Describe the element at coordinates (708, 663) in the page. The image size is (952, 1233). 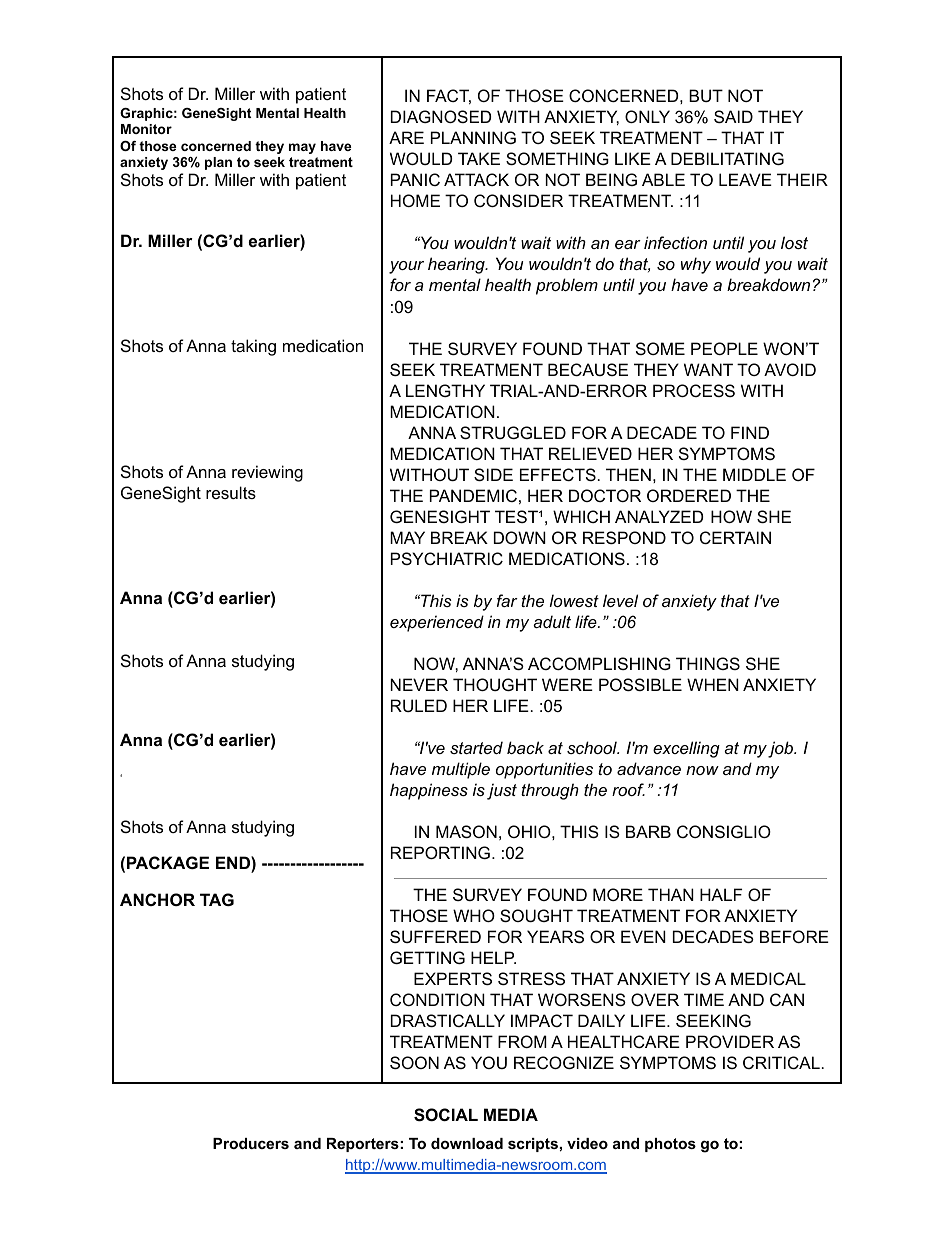
I see `THINGS` at that location.
